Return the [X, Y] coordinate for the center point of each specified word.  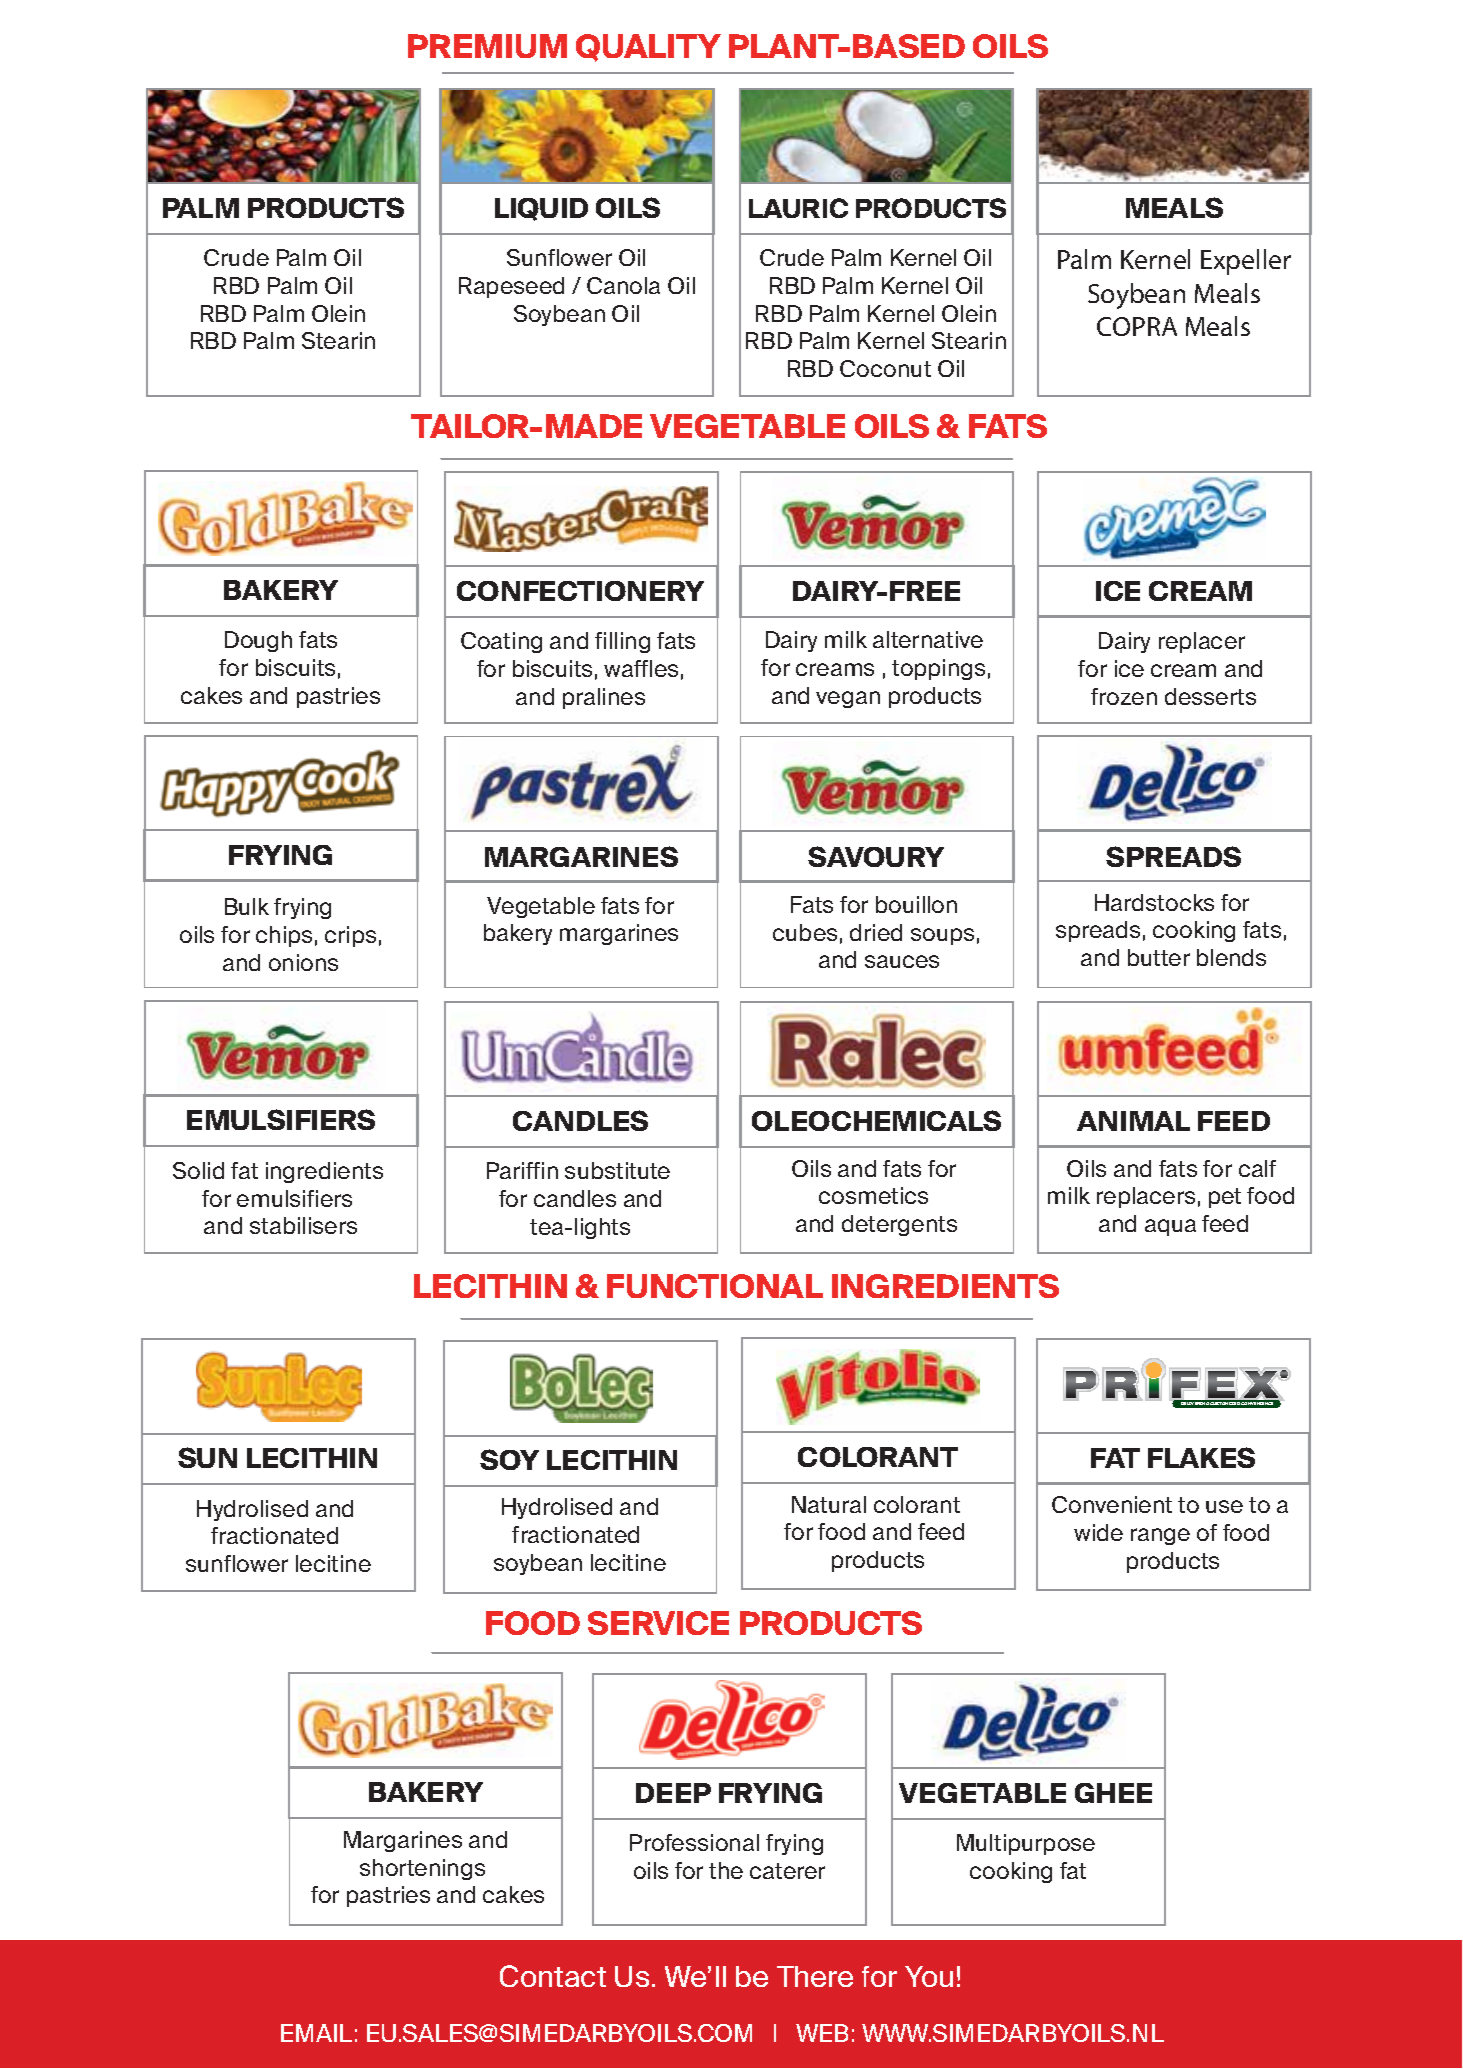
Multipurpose [1026, 1844]
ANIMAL [1133, 1121]
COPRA [1137, 326]
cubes [805, 932]
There [815, 1976]
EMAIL [316, 2033]
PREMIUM [487, 46]
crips [350, 936]
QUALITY [648, 48]
